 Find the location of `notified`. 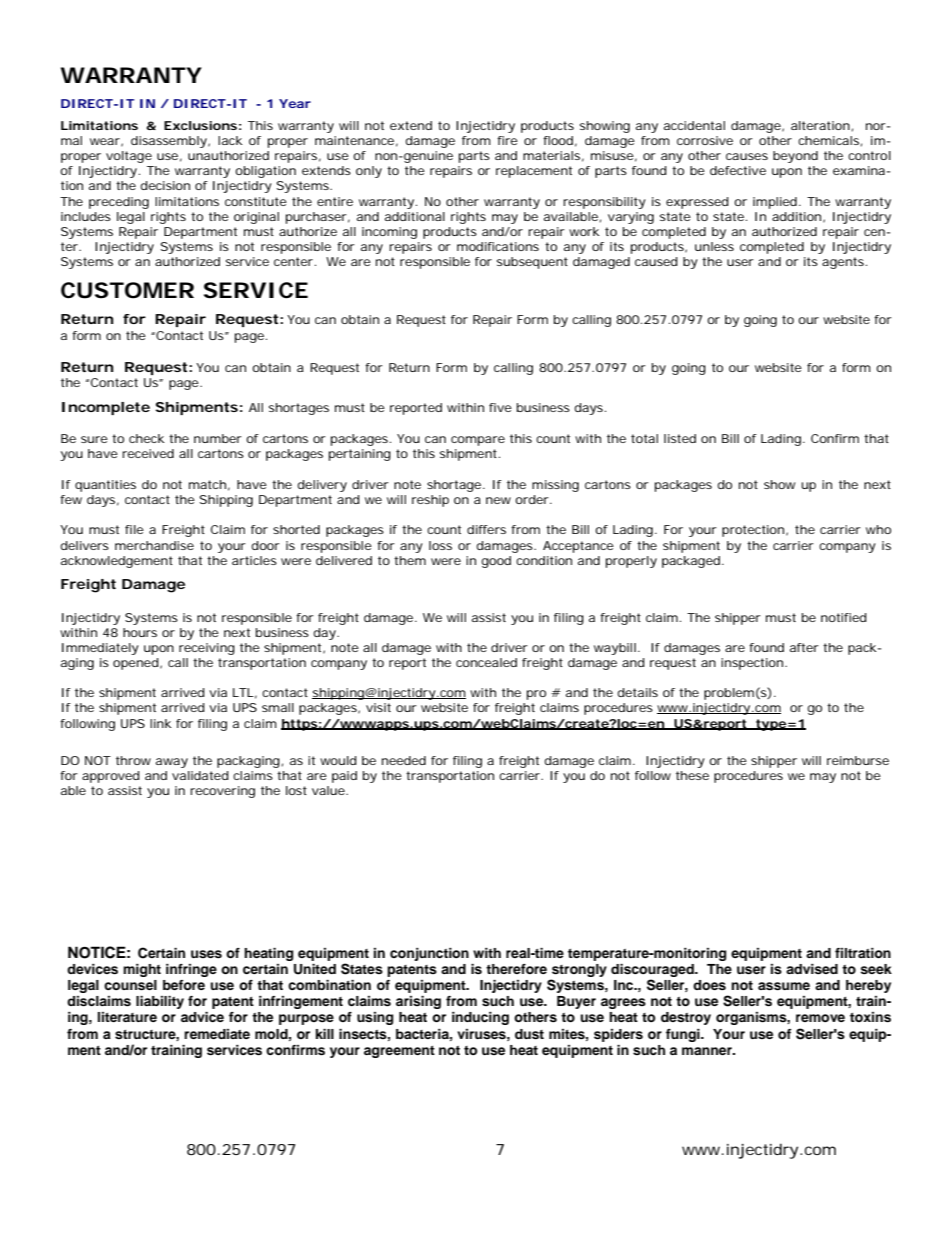

notified is located at coordinates (844, 617).
